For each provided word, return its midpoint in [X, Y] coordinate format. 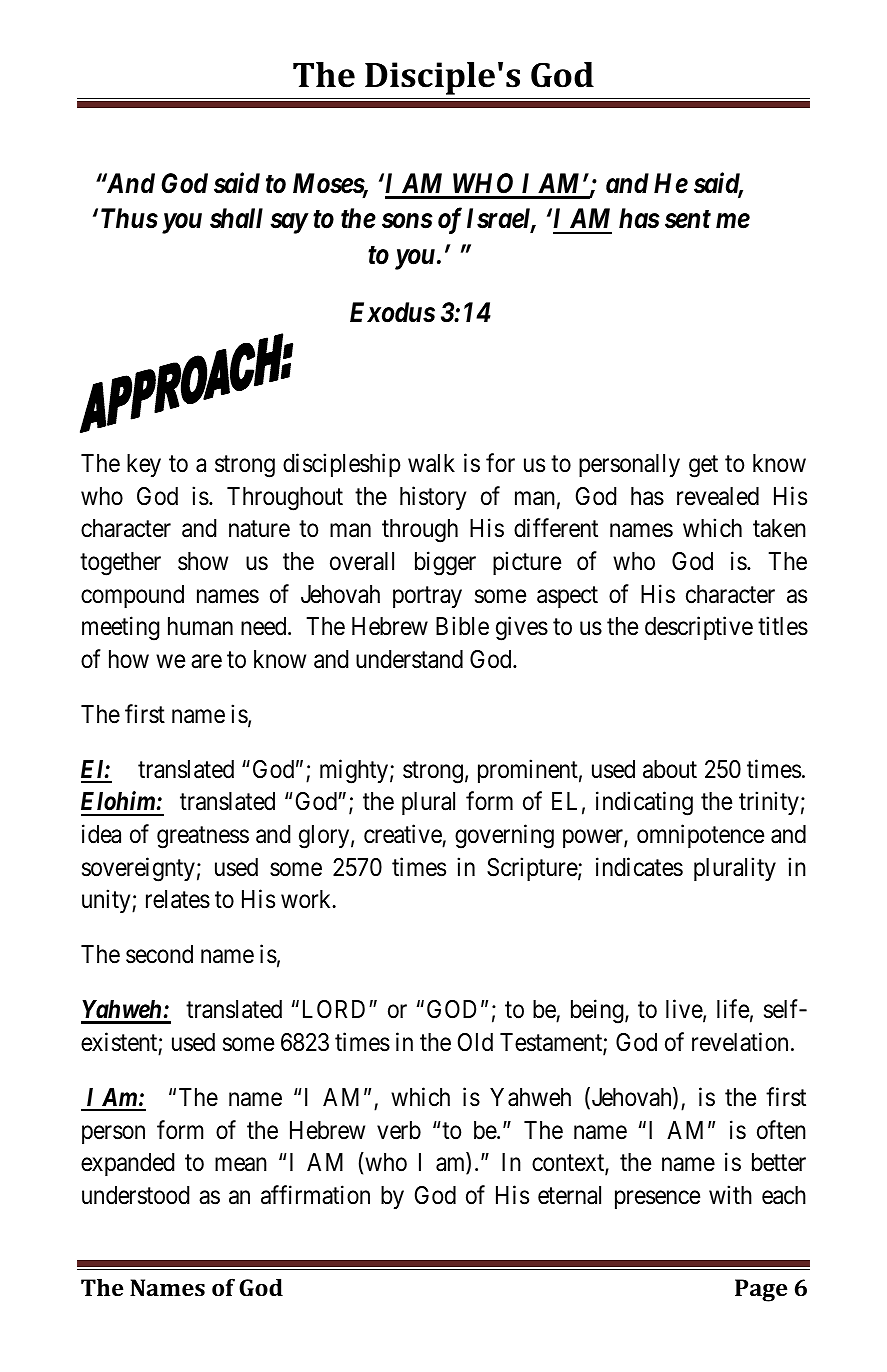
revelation [740, 1042]
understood [135, 1195]
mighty [354, 771]
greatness [203, 838]
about [670, 769]
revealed [718, 496]
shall [236, 218]
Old [475, 1042]
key [144, 465]
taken [779, 528]
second [159, 954]
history [433, 498]
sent [688, 219]
